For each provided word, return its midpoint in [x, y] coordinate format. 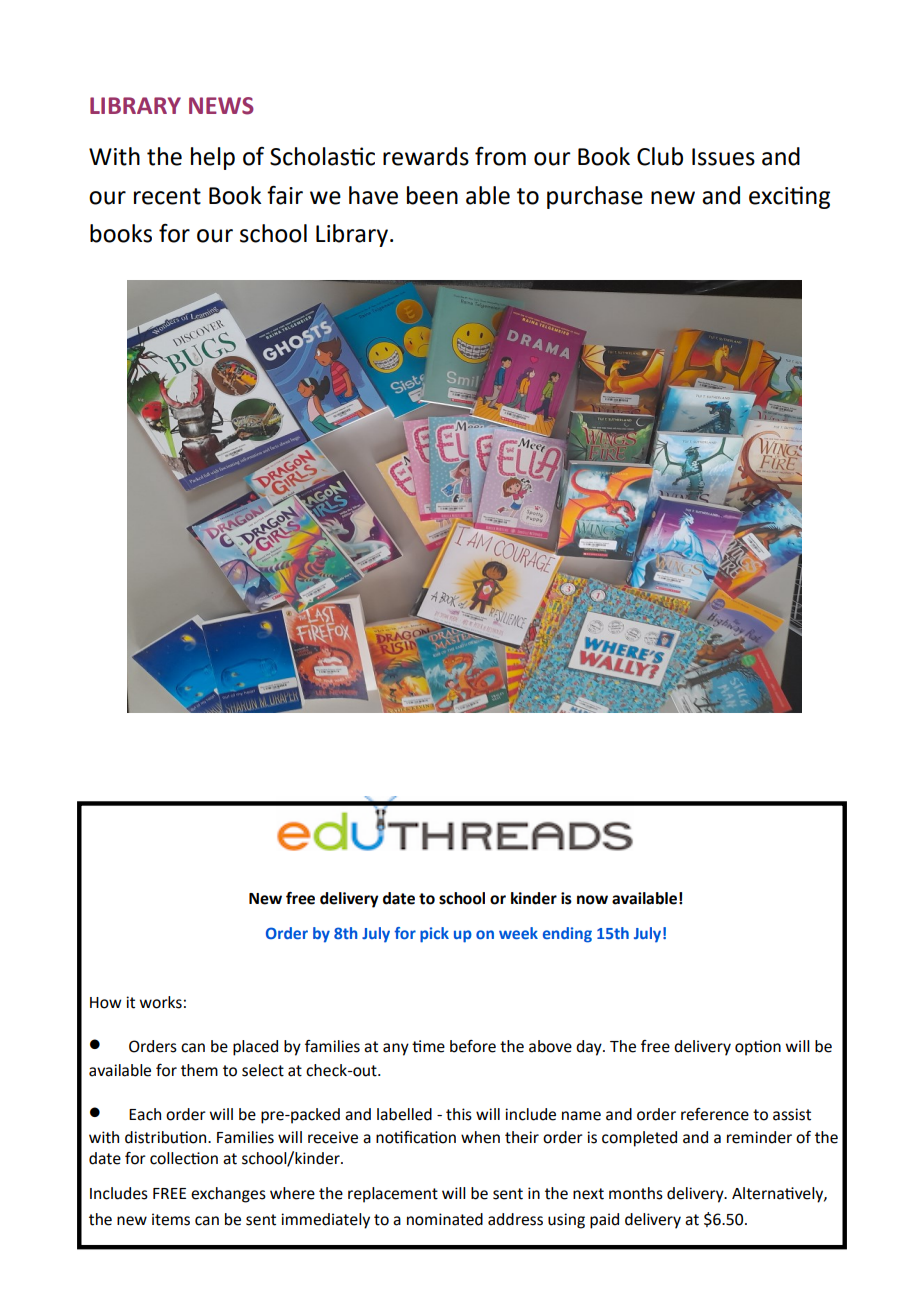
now [592, 900]
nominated [445, 1219]
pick [434, 935]
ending [567, 935]
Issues [723, 157]
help [213, 158]
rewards [426, 156]
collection [184, 1158]
